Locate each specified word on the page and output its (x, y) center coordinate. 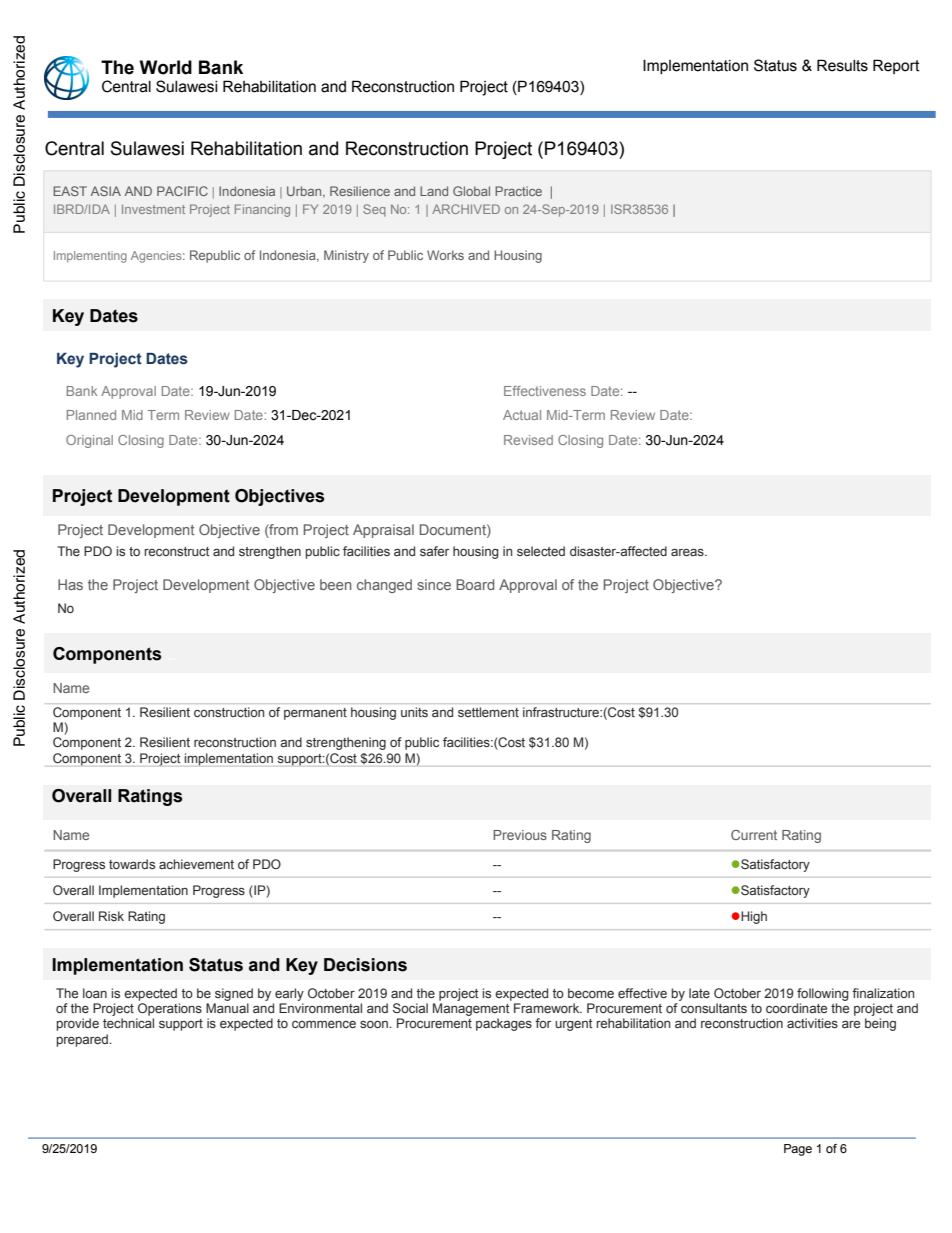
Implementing (90, 257)
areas (688, 552)
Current (754, 835)
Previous (520, 835)
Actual (522, 415)
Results (842, 65)
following (823, 994)
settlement (488, 712)
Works (445, 255)
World (166, 67)
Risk (111, 916)
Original (89, 441)
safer (434, 551)
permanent (315, 714)
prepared (83, 1040)
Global (471, 191)
